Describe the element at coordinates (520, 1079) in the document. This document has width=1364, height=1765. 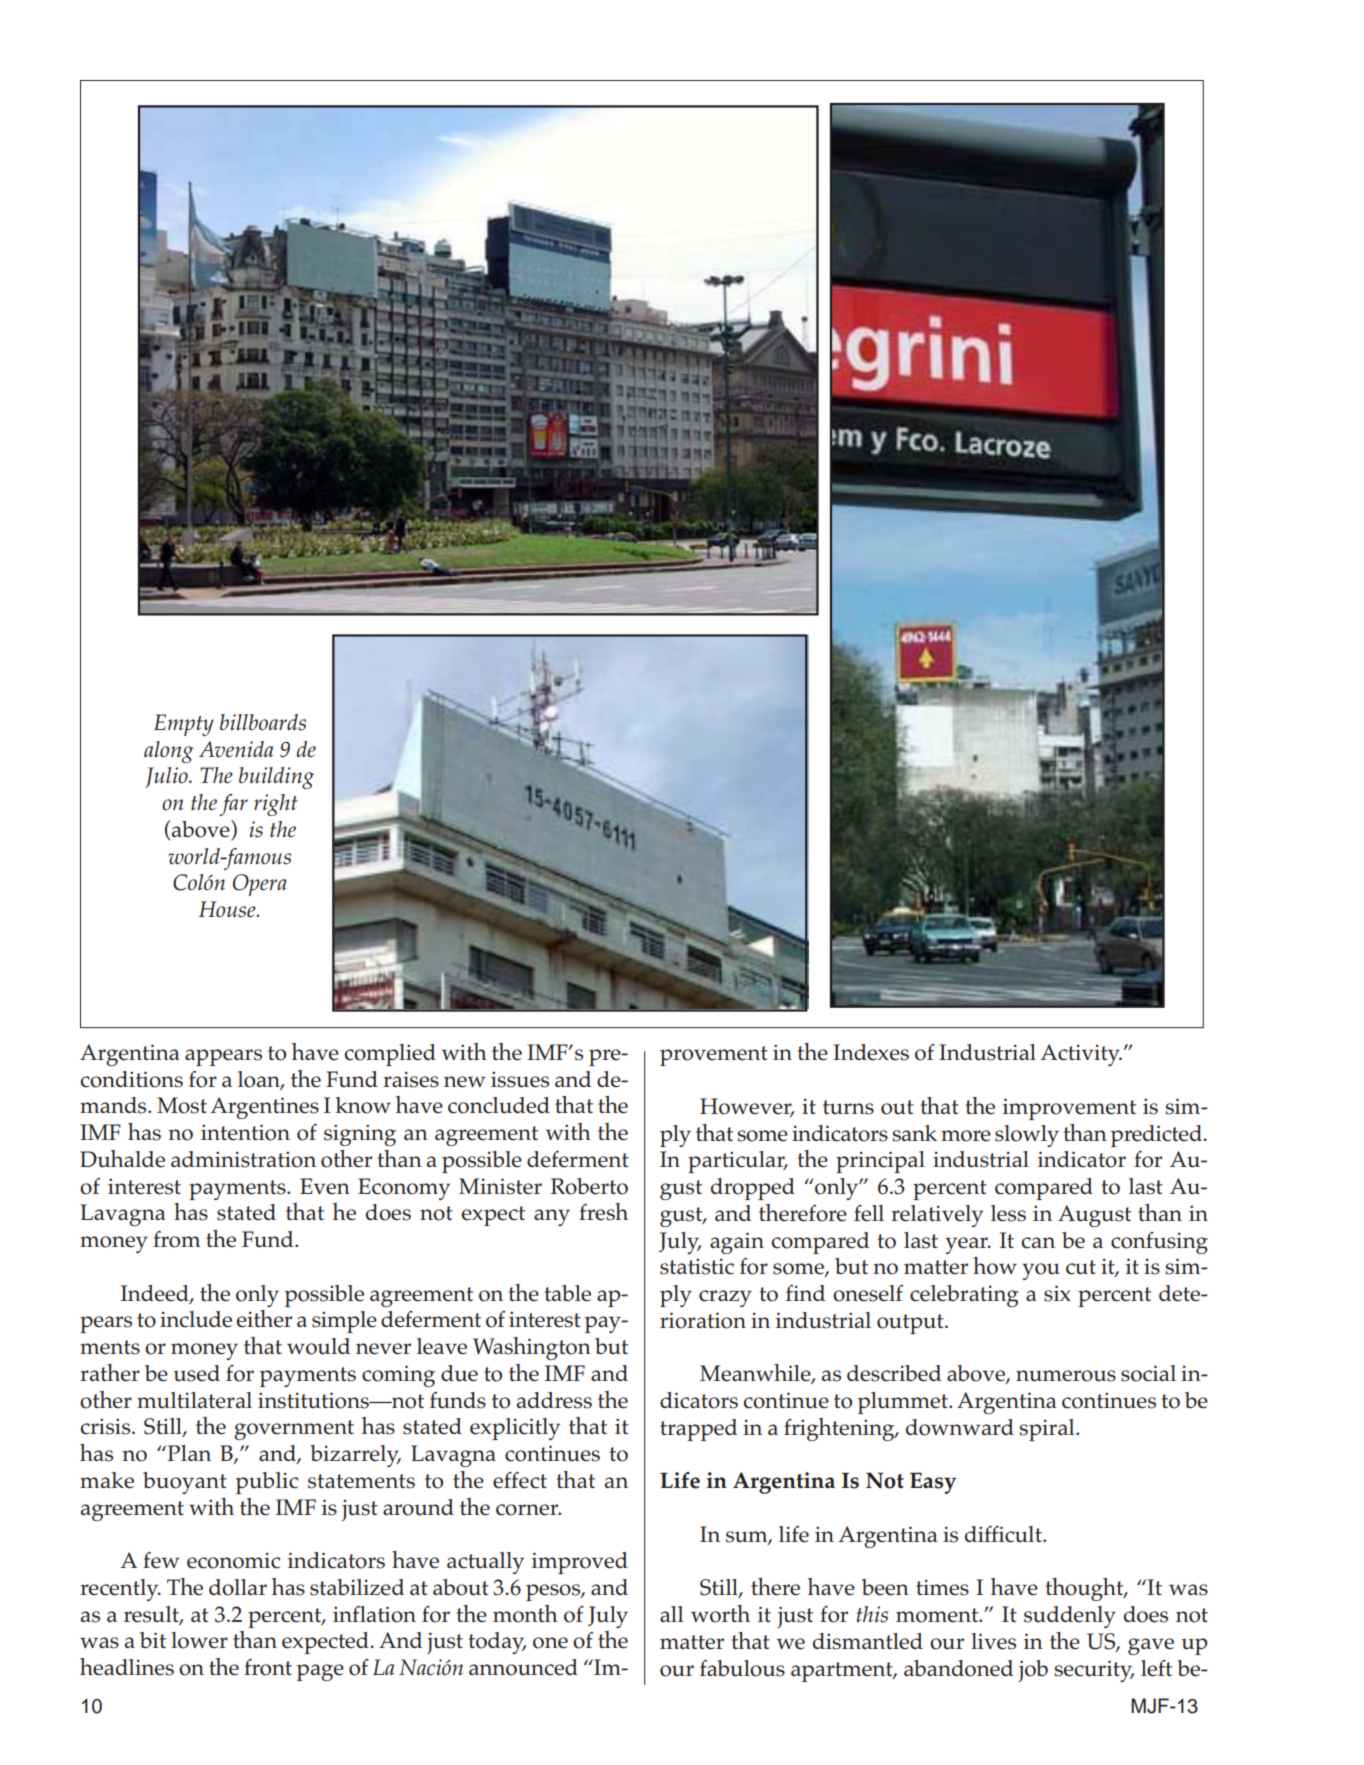
I see `issues` at that location.
